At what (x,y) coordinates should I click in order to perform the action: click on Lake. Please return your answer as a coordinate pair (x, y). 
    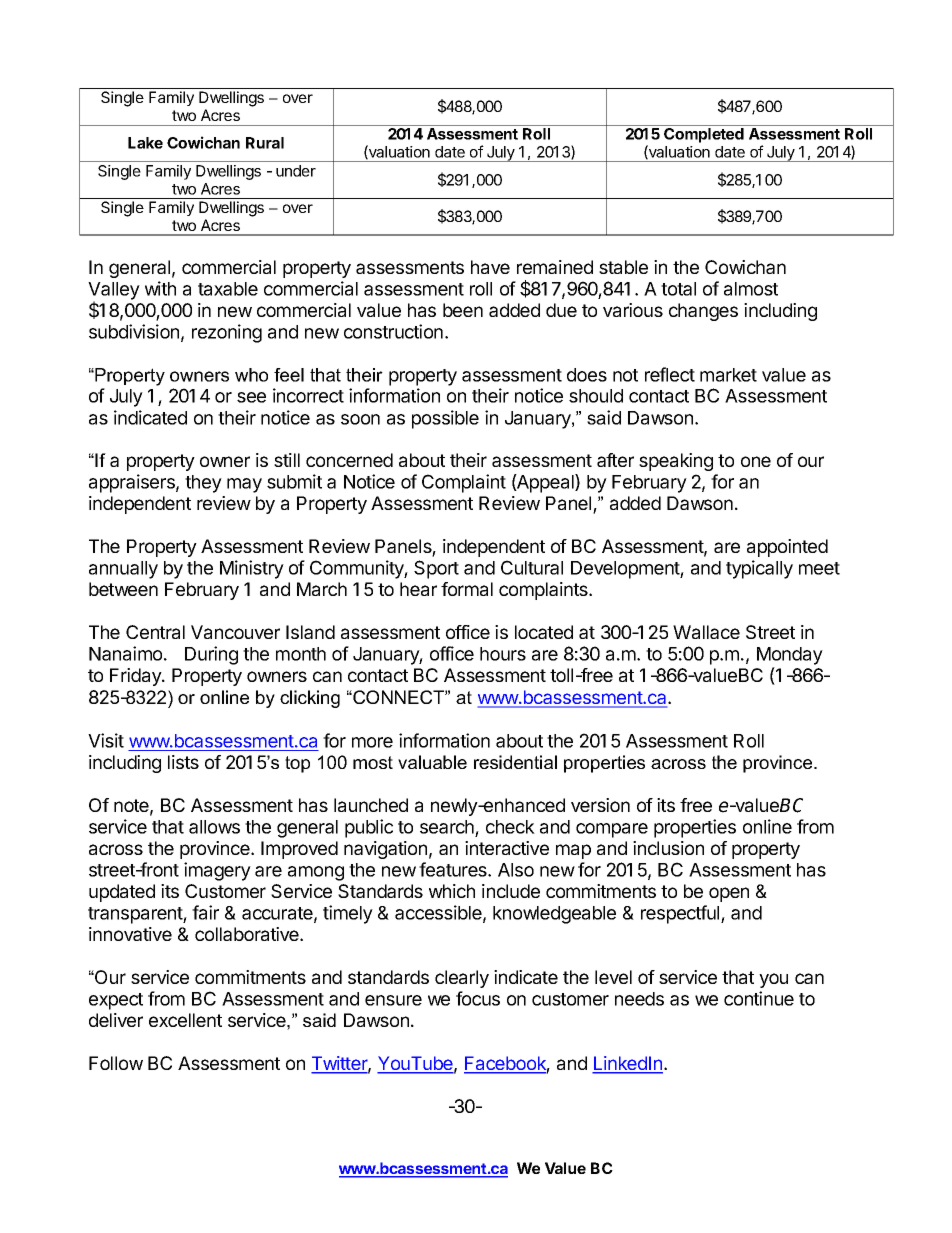
    Looking at the image, I should click on (145, 143).
